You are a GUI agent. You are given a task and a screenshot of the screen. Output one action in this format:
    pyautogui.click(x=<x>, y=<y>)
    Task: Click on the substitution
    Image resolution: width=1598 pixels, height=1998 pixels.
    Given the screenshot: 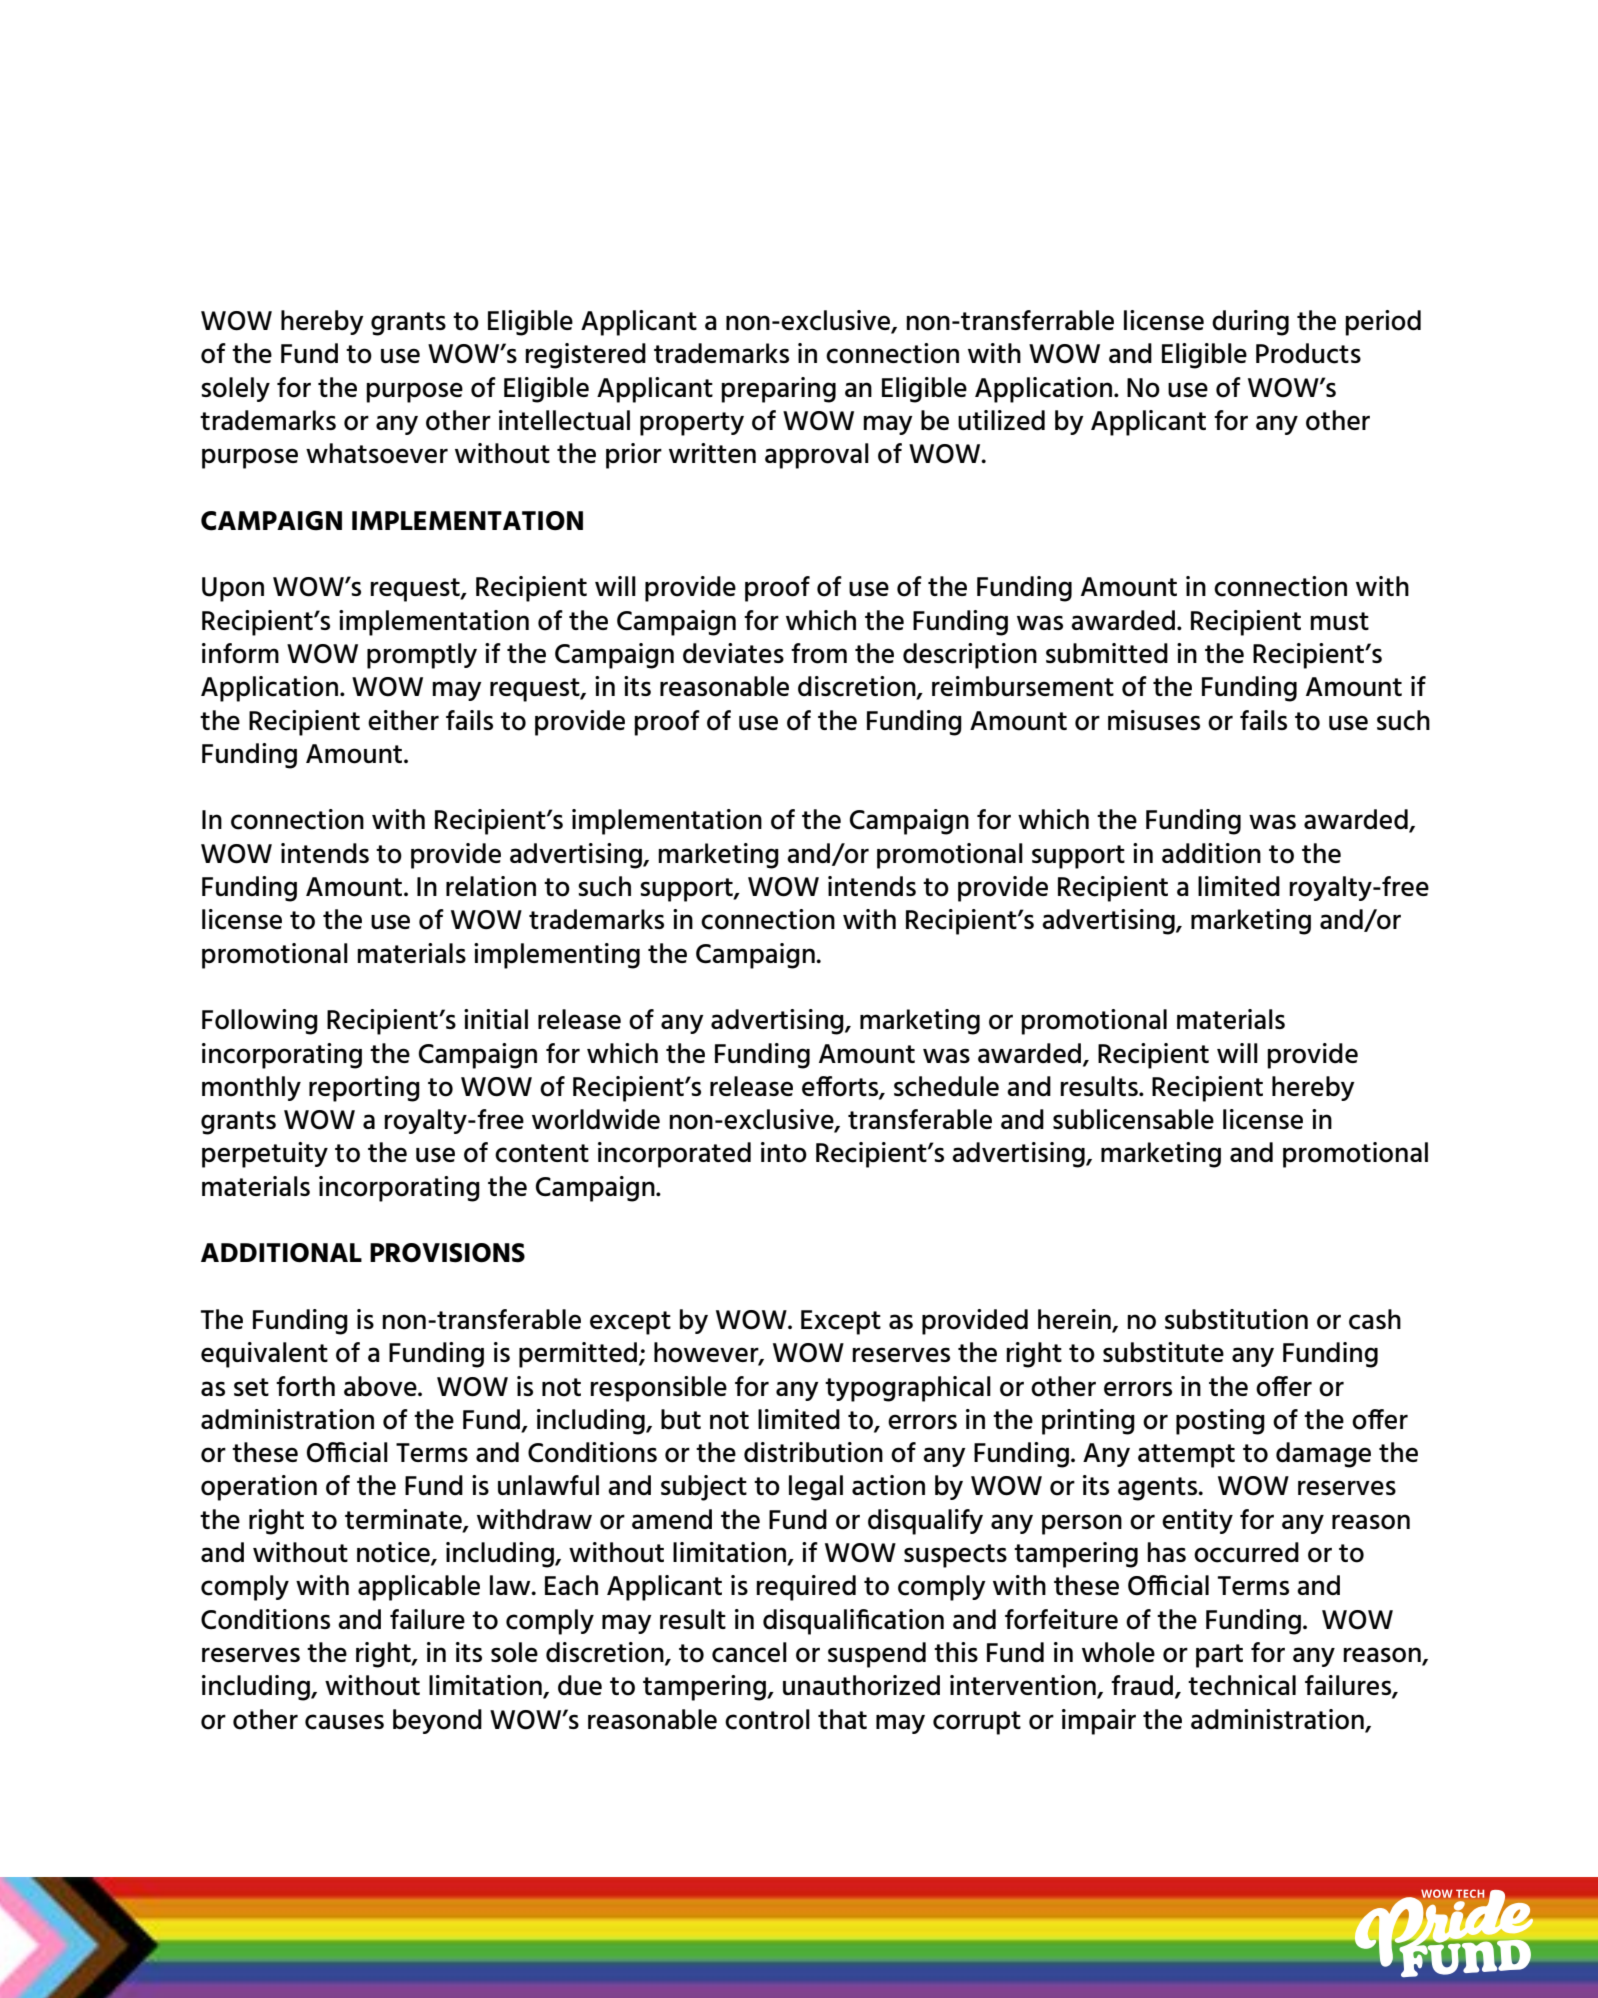 What is the action you would take?
    pyautogui.click(x=1236, y=1319)
